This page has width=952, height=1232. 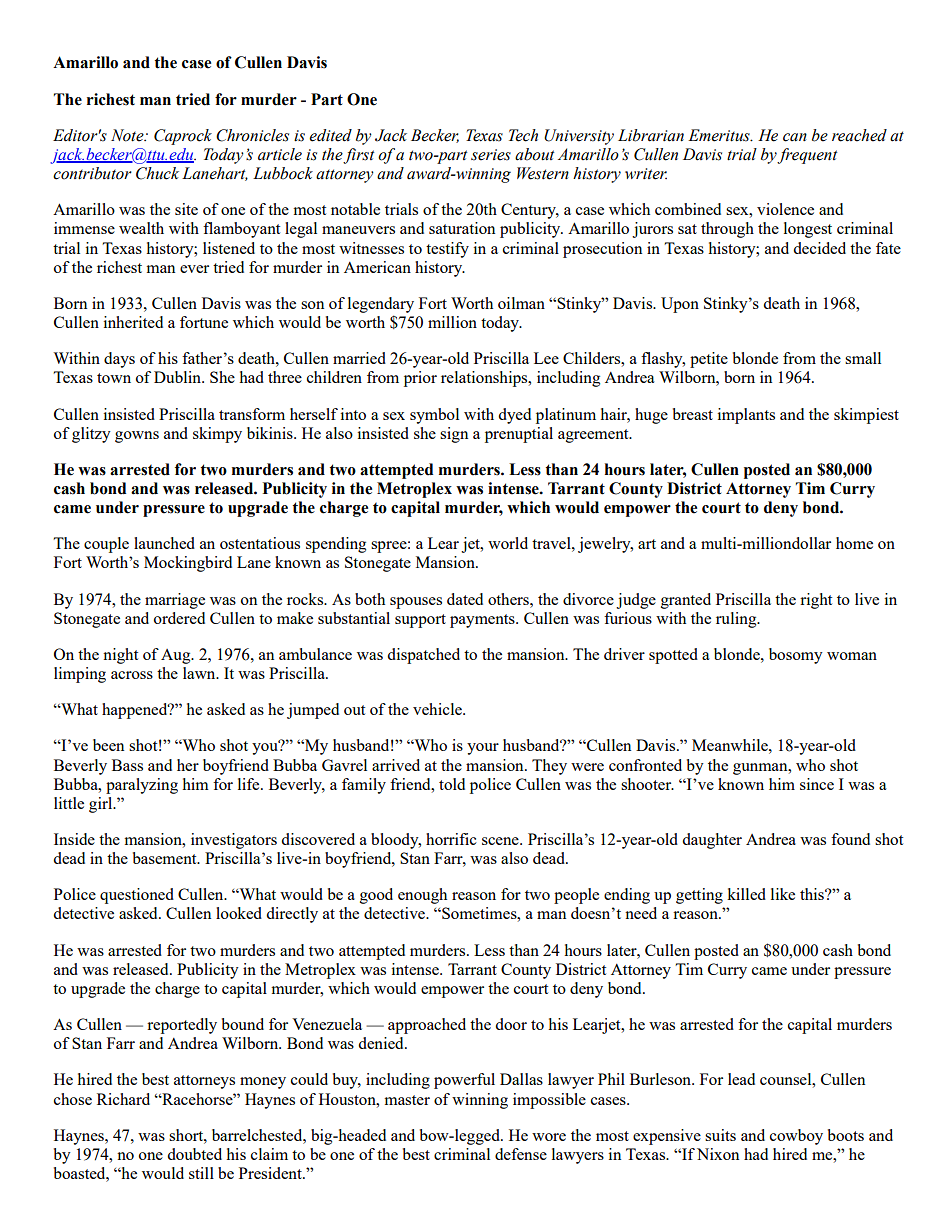 I want to click on Chuck, so click(x=157, y=173).
